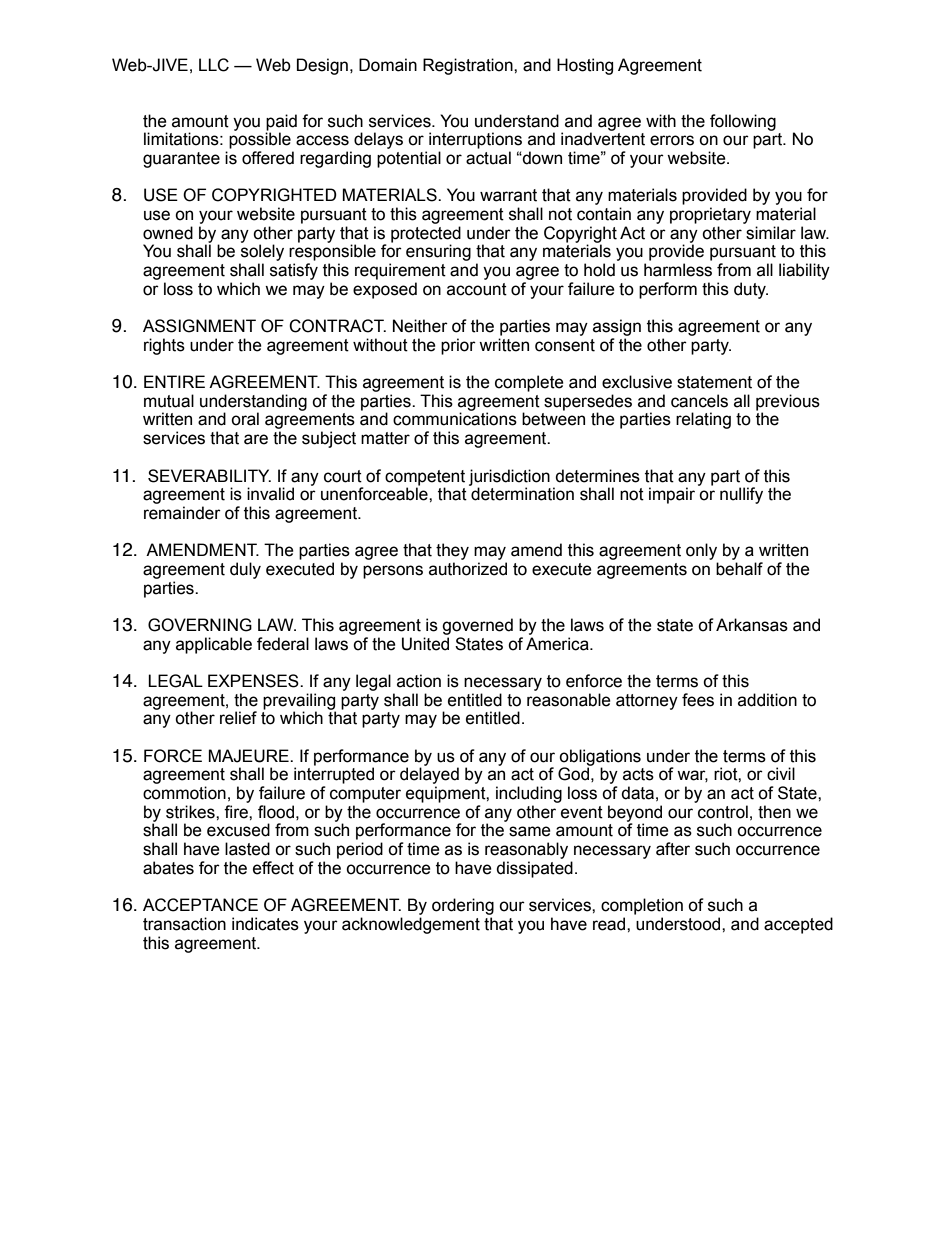 The width and height of the screenshot is (952, 1233). What do you see at coordinates (741, 495) in the screenshot?
I see `nullify` at bounding box center [741, 495].
